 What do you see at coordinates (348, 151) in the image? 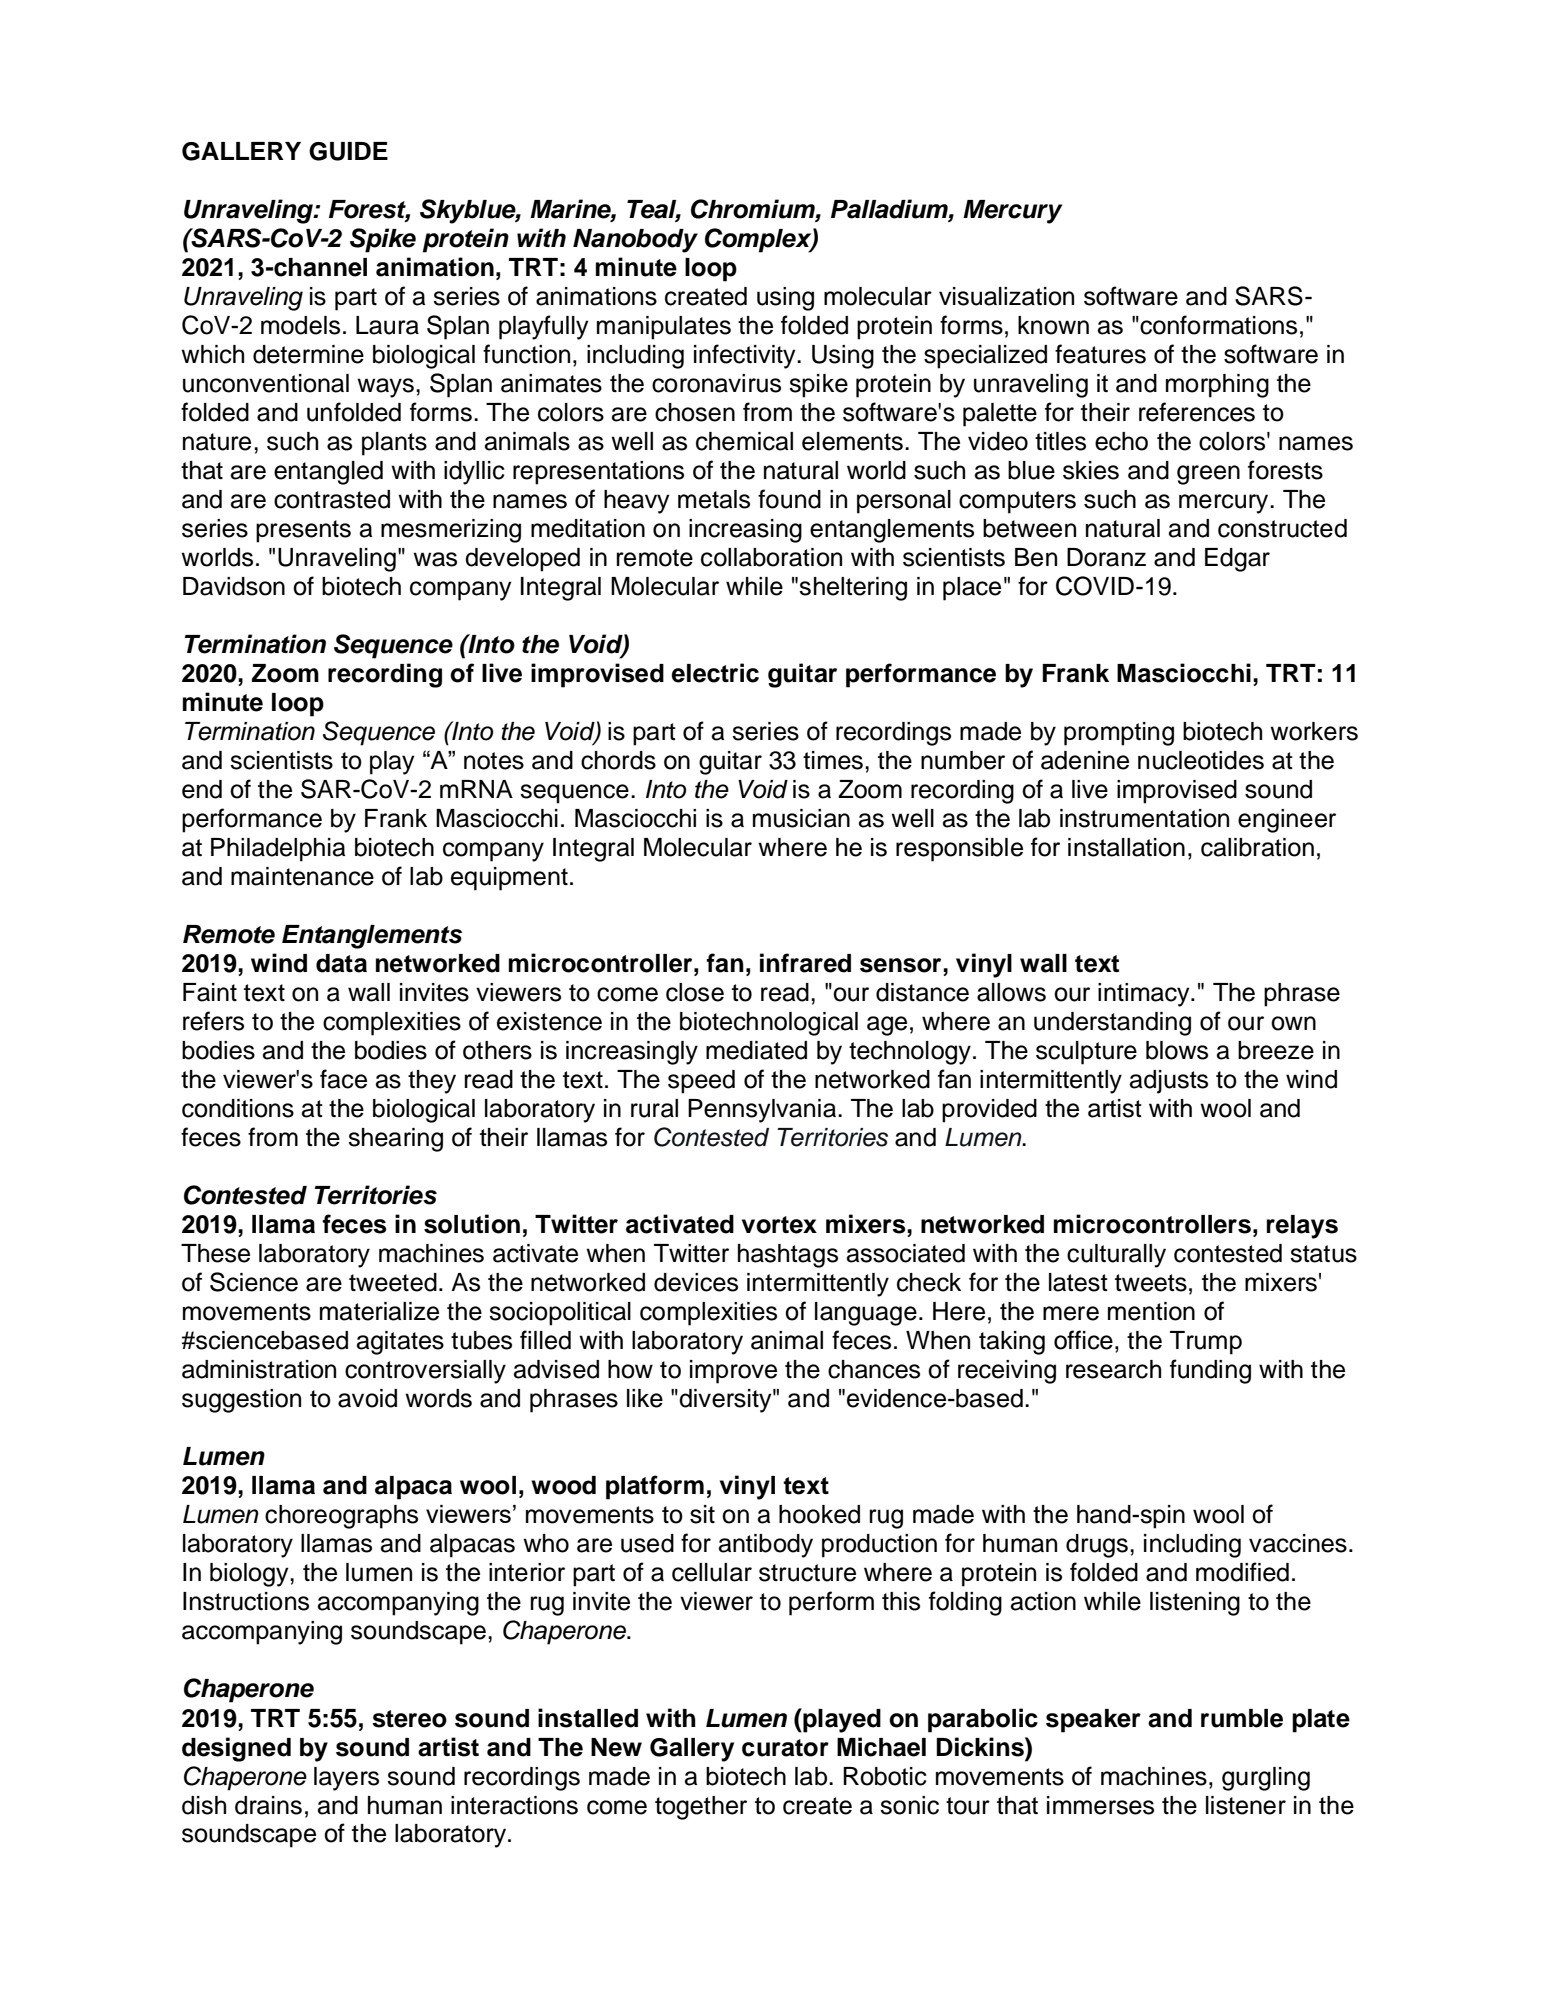
I see `GUIDE` at bounding box center [348, 151].
